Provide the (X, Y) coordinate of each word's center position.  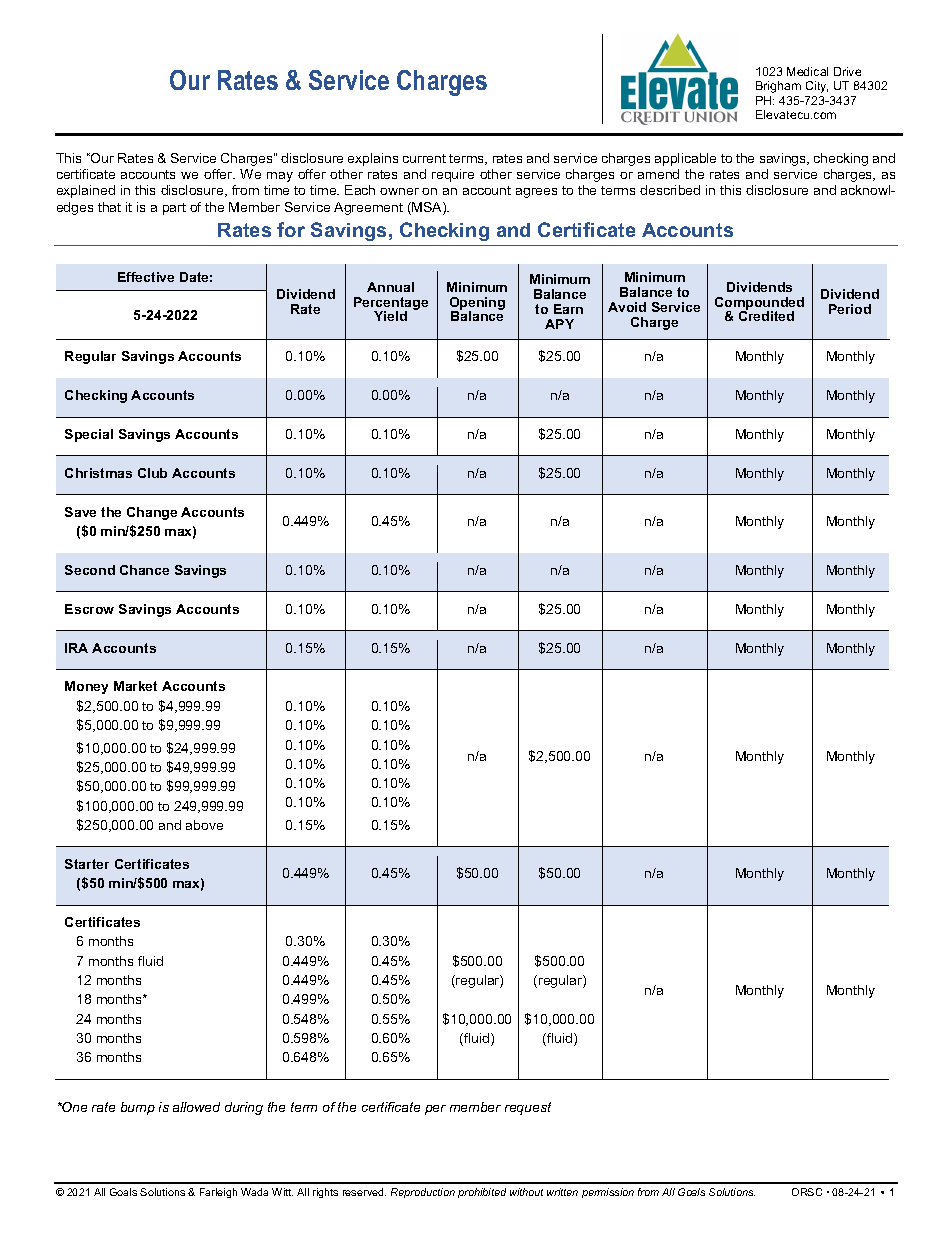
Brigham (778, 87)
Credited (766, 315)
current (424, 158)
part (174, 209)
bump (138, 1108)
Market (135, 686)
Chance (144, 570)
